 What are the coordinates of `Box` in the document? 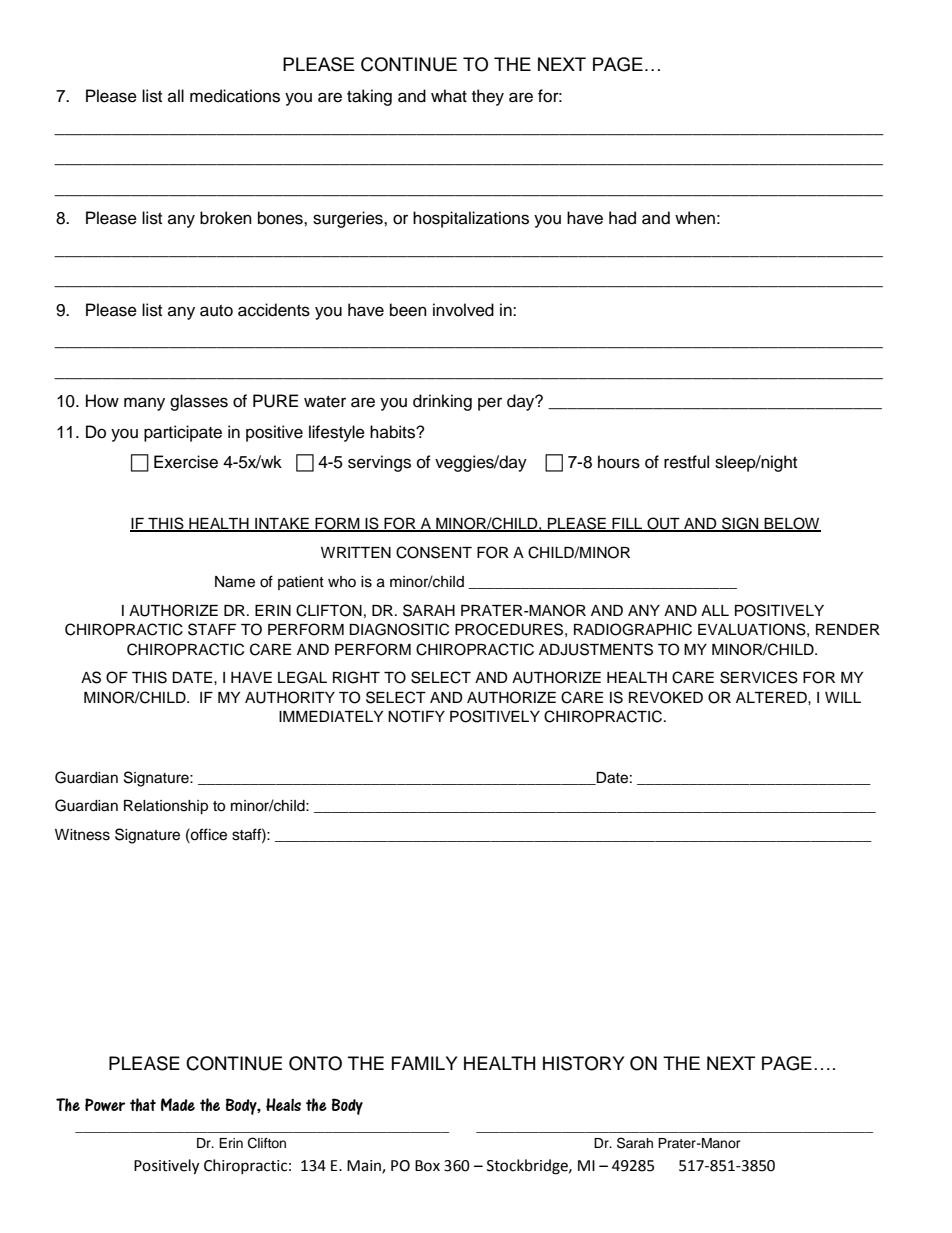 It's located at (427, 1166).
